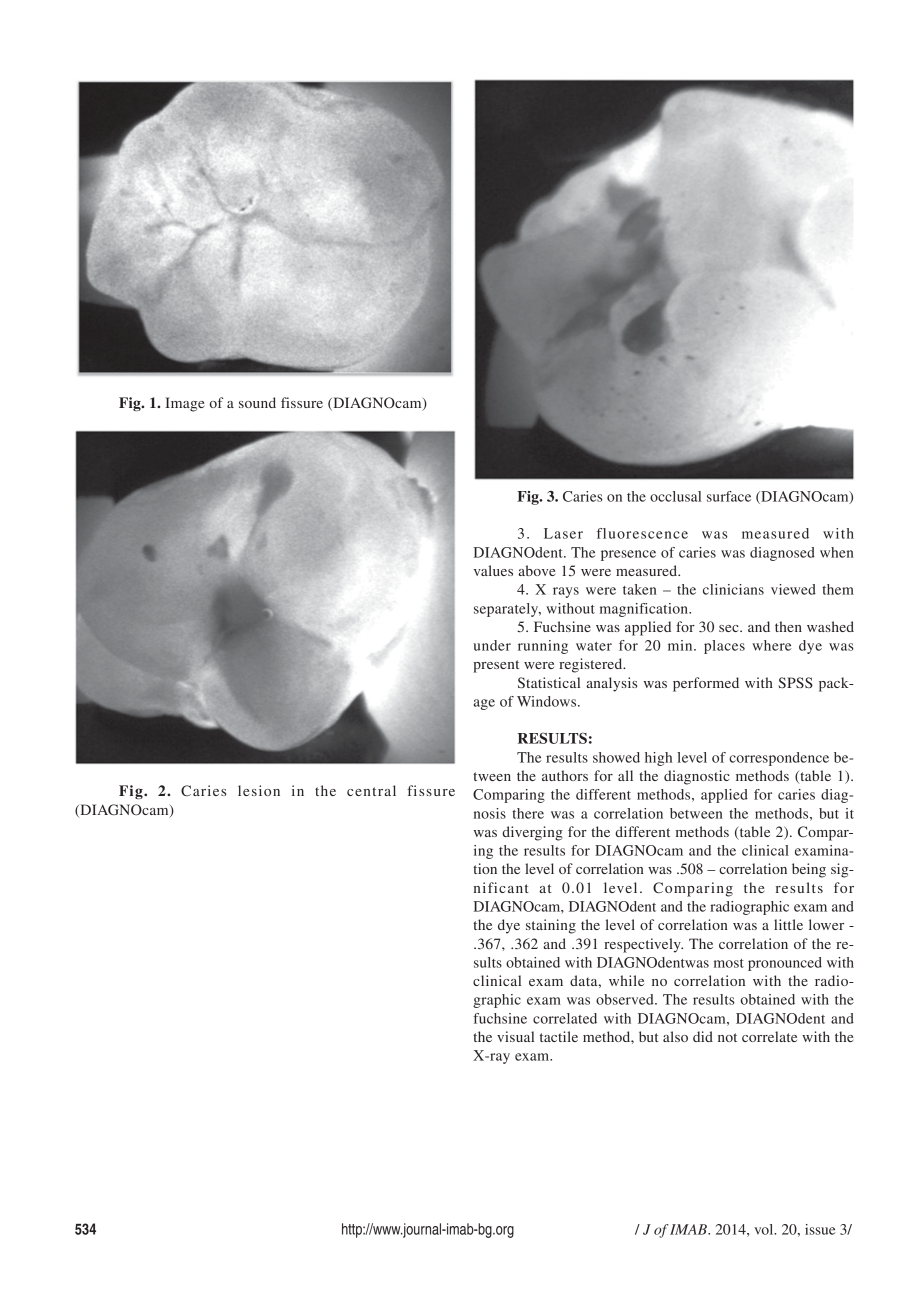 This screenshot has height=1308, width=924. Describe the element at coordinates (493, 570) in the screenshot. I see `values` at that location.
